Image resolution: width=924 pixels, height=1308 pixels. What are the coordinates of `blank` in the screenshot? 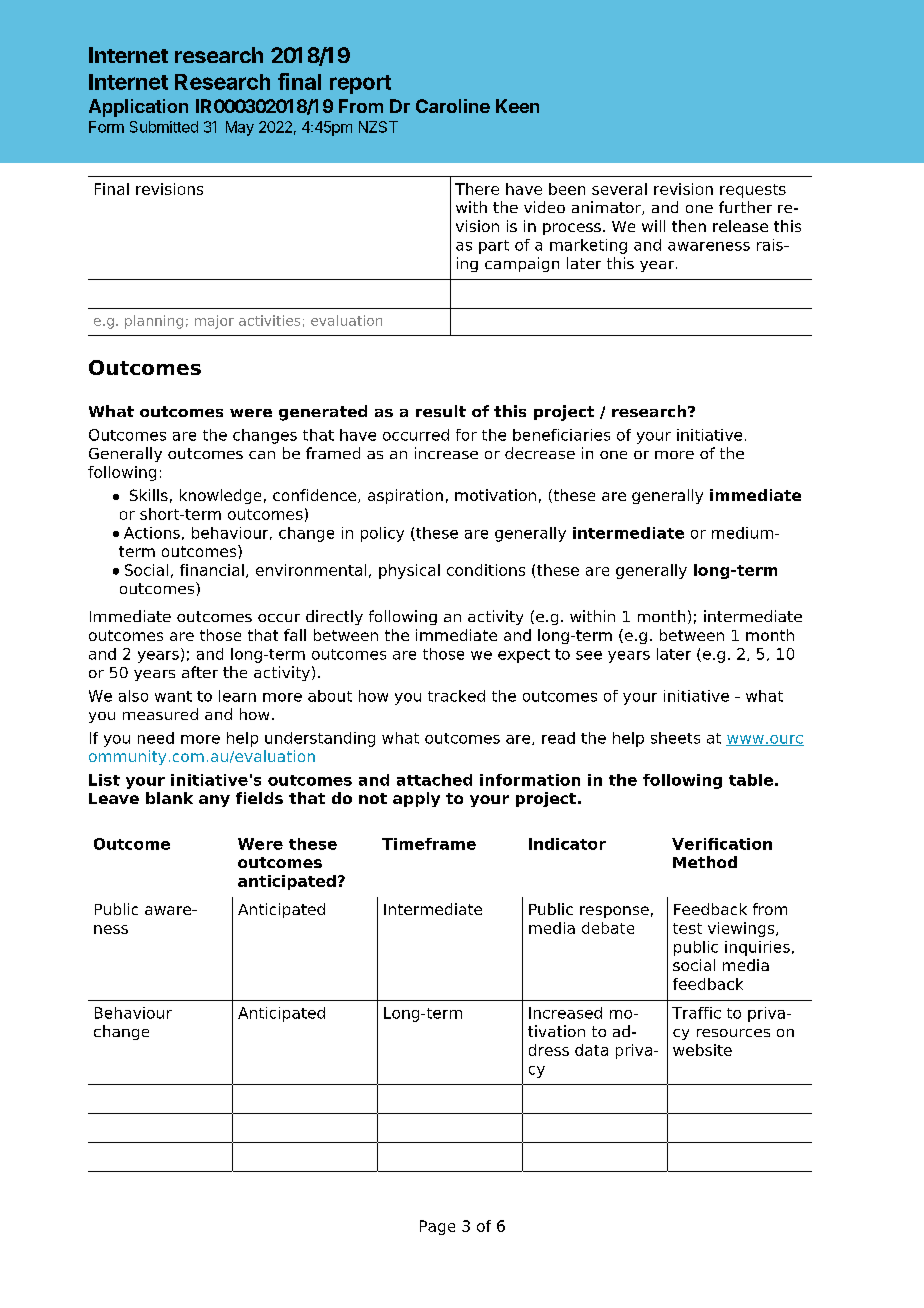 It's located at (169, 798).
